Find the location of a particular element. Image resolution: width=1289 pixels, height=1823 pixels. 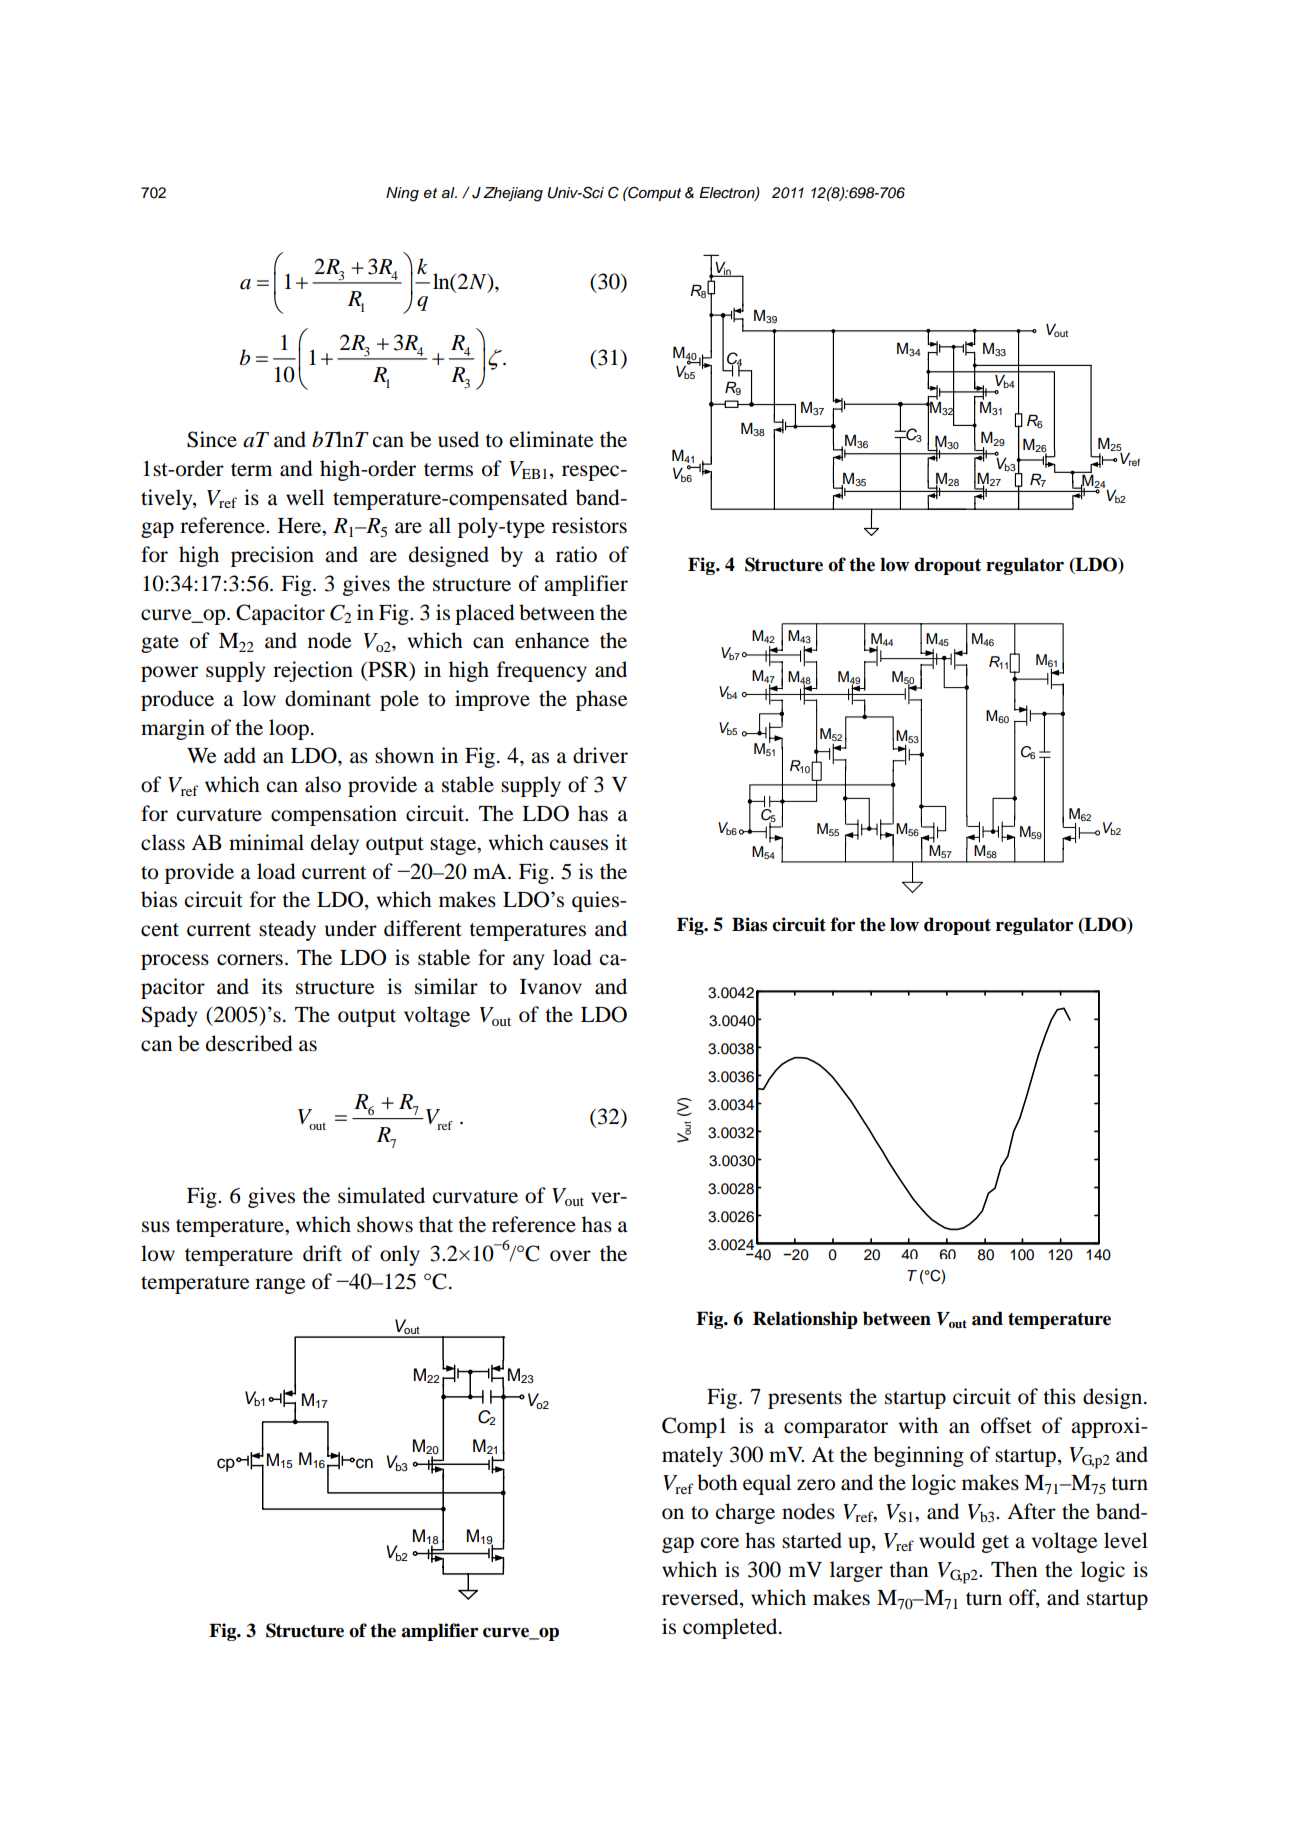

drift is located at coordinates (322, 1253).
